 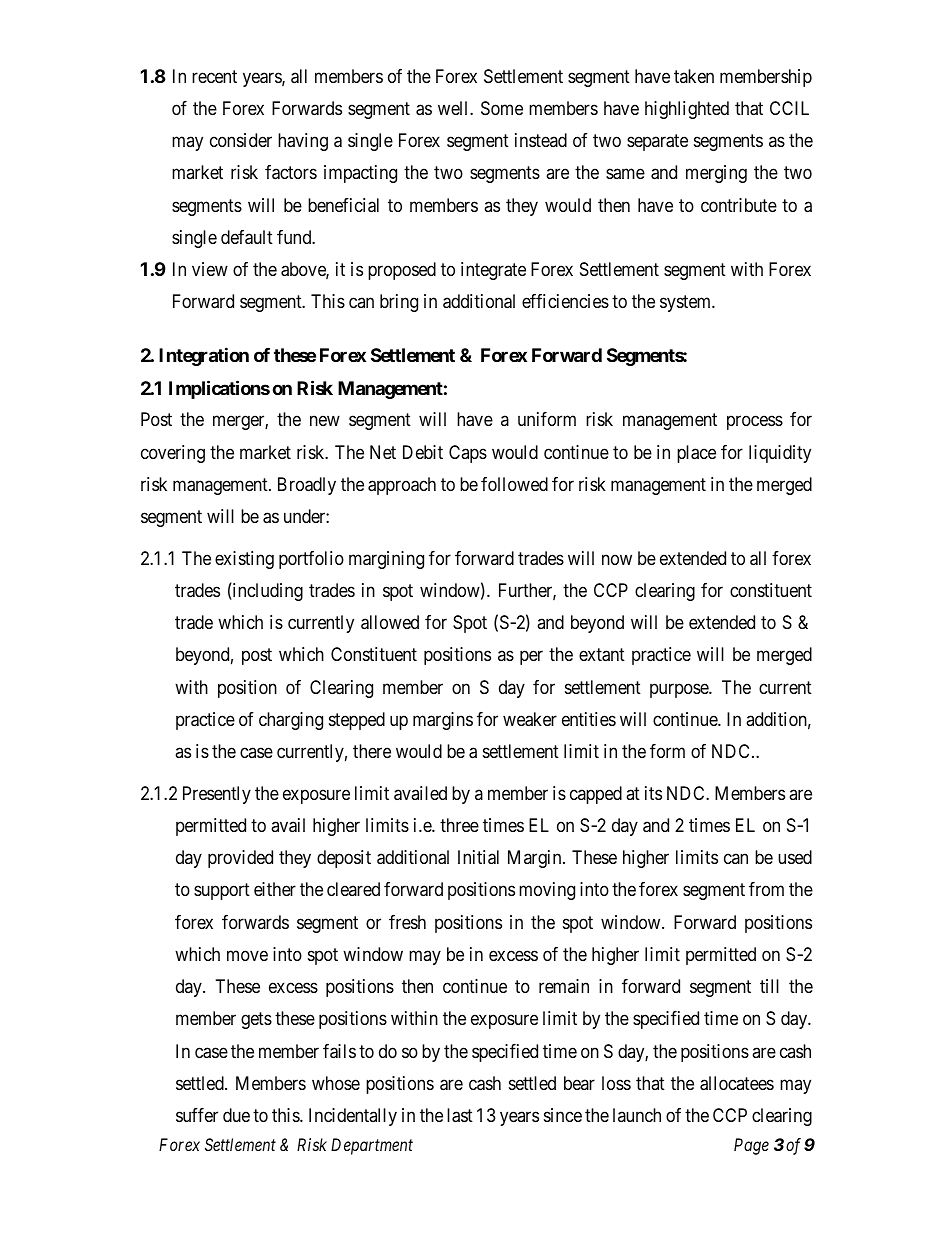 What do you see at coordinates (766, 889) in the screenshot?
I see `from` at bounding box center [766, 889].
